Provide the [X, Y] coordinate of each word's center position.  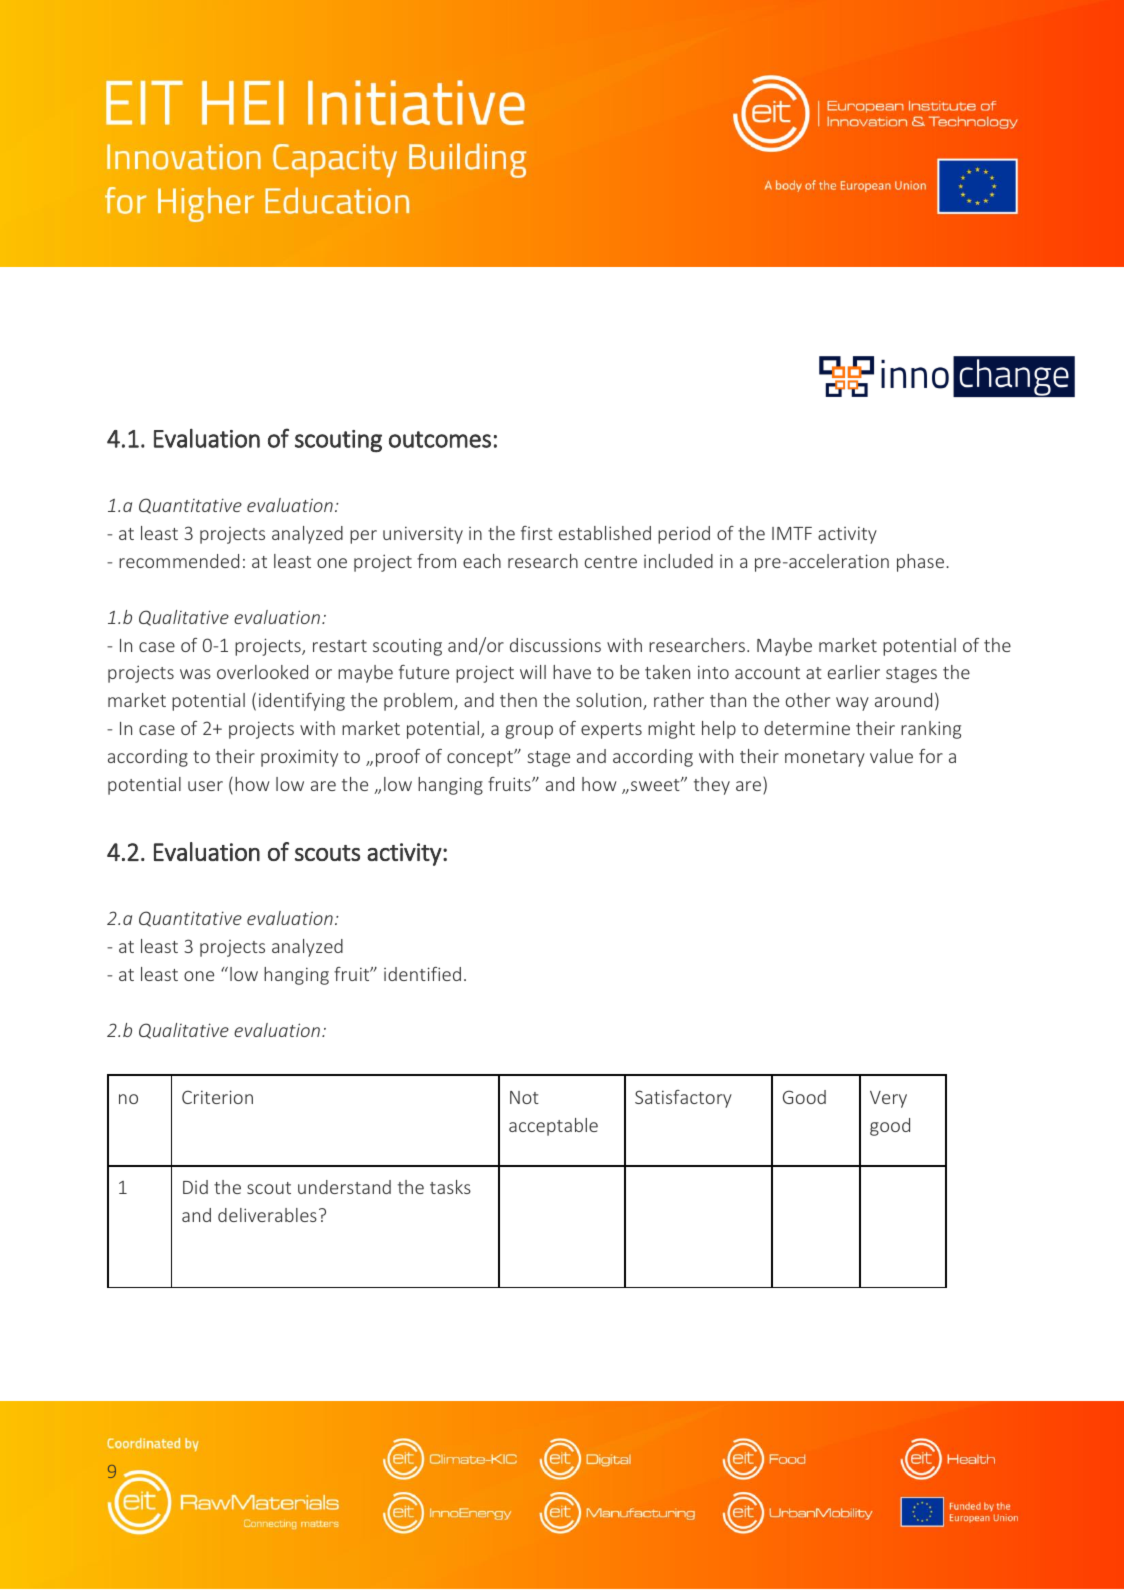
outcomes [440, 439]
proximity [299, 758]
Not [524, 1097]
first [537, 533]
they [712, 786]
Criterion [217, 1097]
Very [888, 1099]
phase [922, 563]
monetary [825, 759]
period [684, 535]
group [529, 732]
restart [340, 646]
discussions [555, 645]
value [891, 756]
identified [422, 974]
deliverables [267, 1215]
